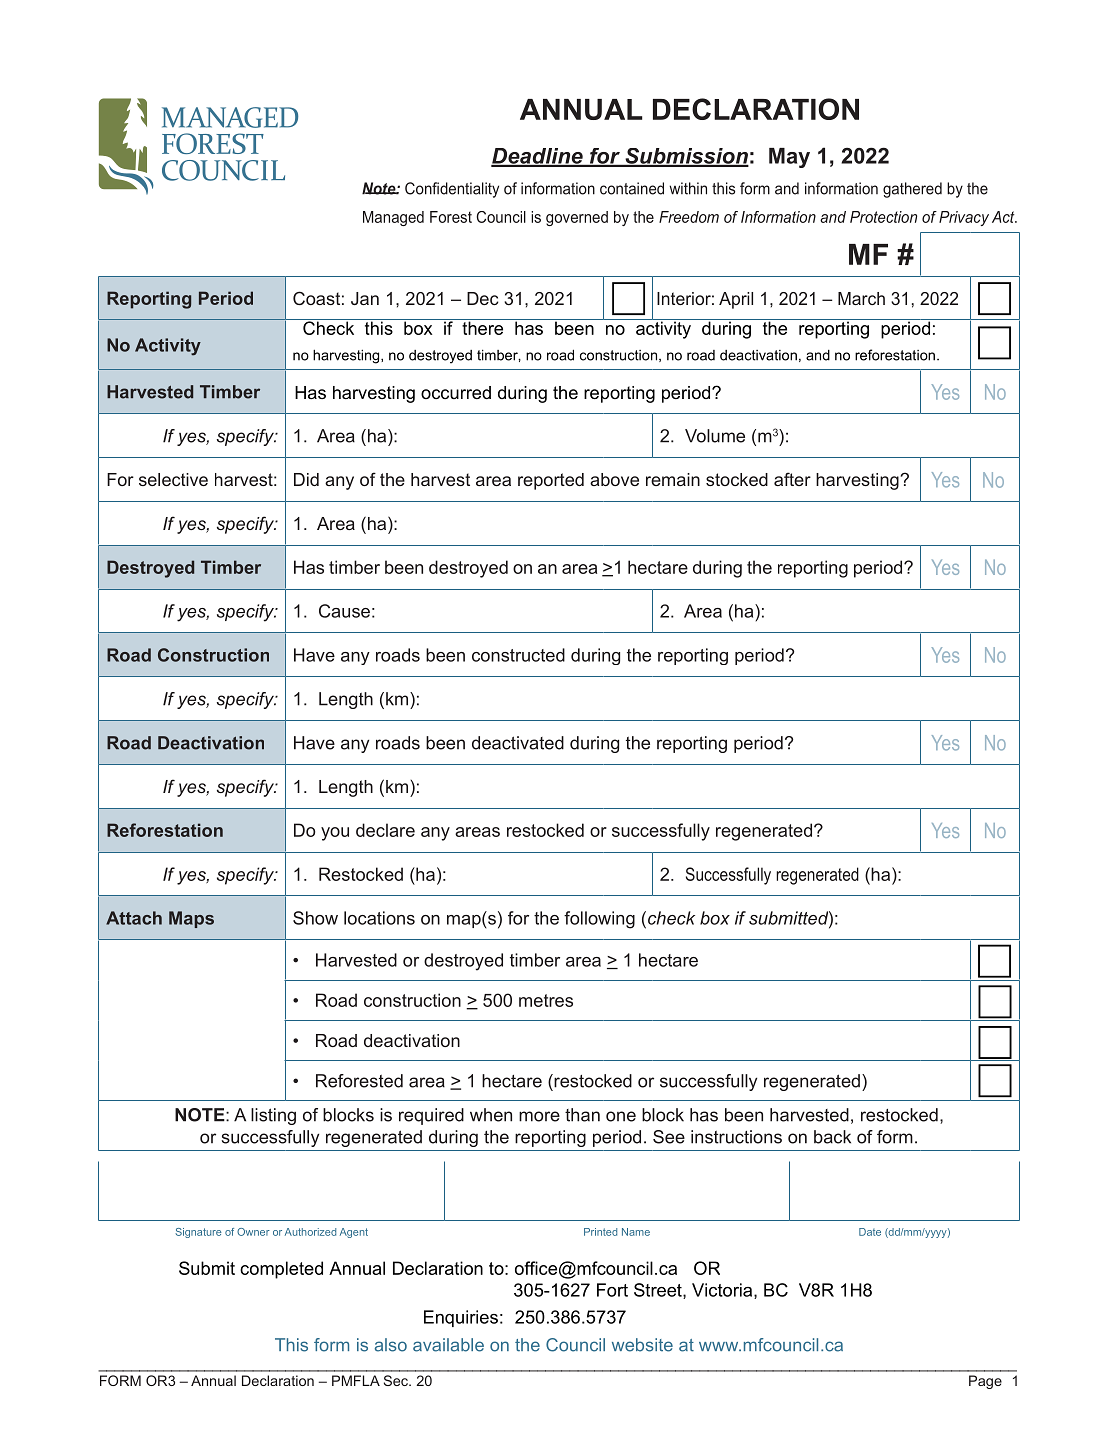  What do you see at coordinates (577, 218) in the screenshot?
I see `governed` at bounding box center [577, 218].
